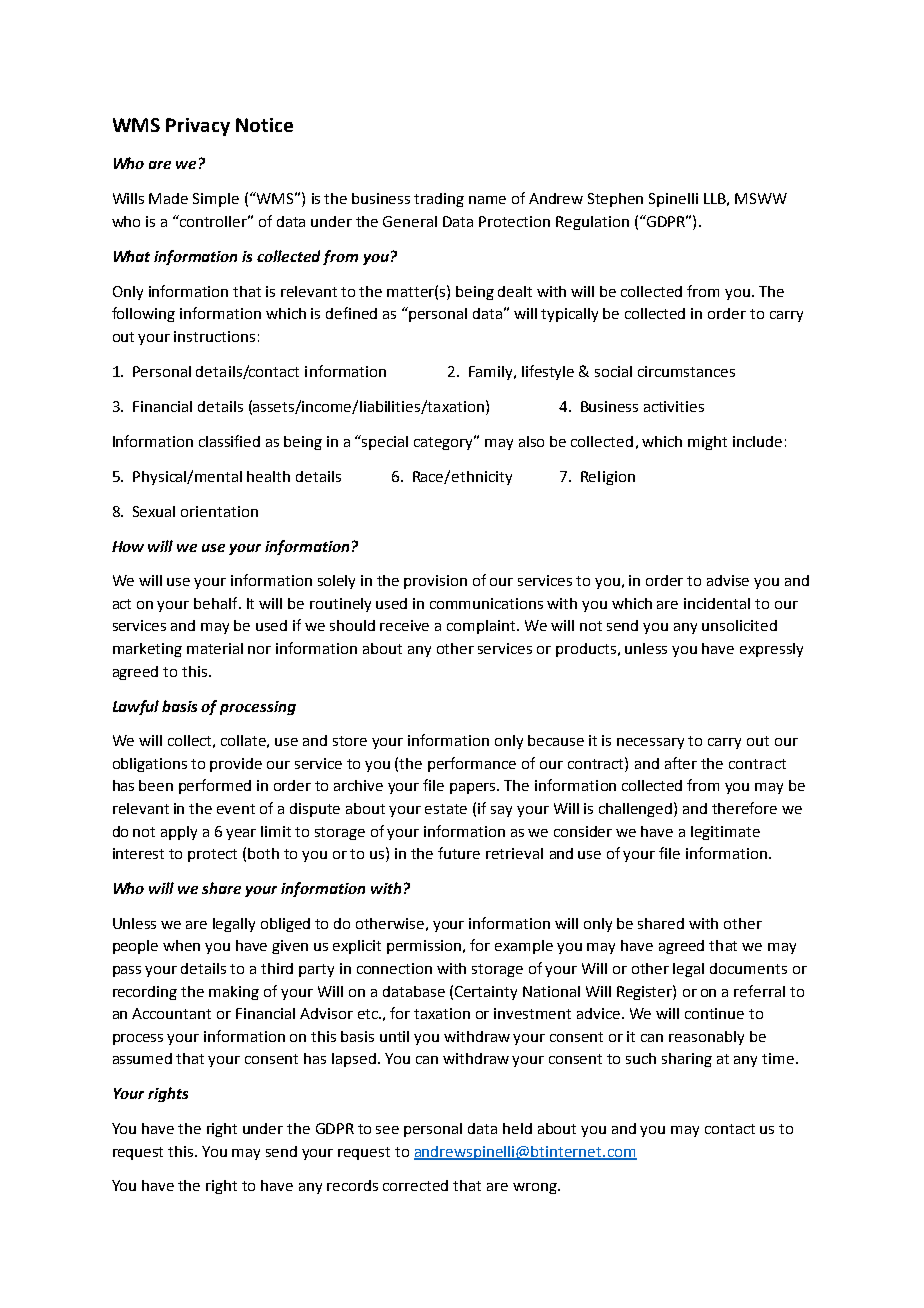  I want to click on special, so click(385, 443).
